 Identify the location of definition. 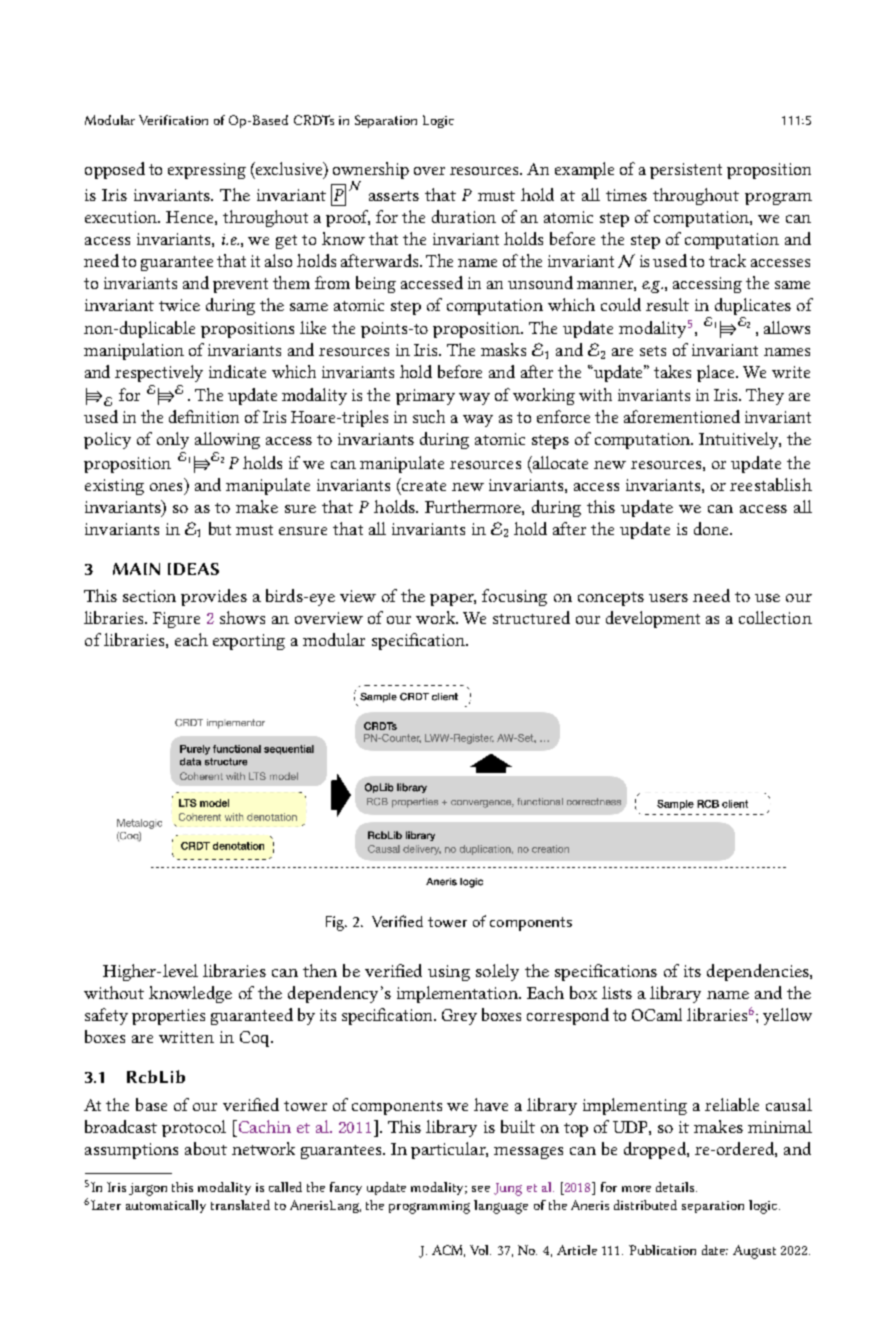
(204, 416).
